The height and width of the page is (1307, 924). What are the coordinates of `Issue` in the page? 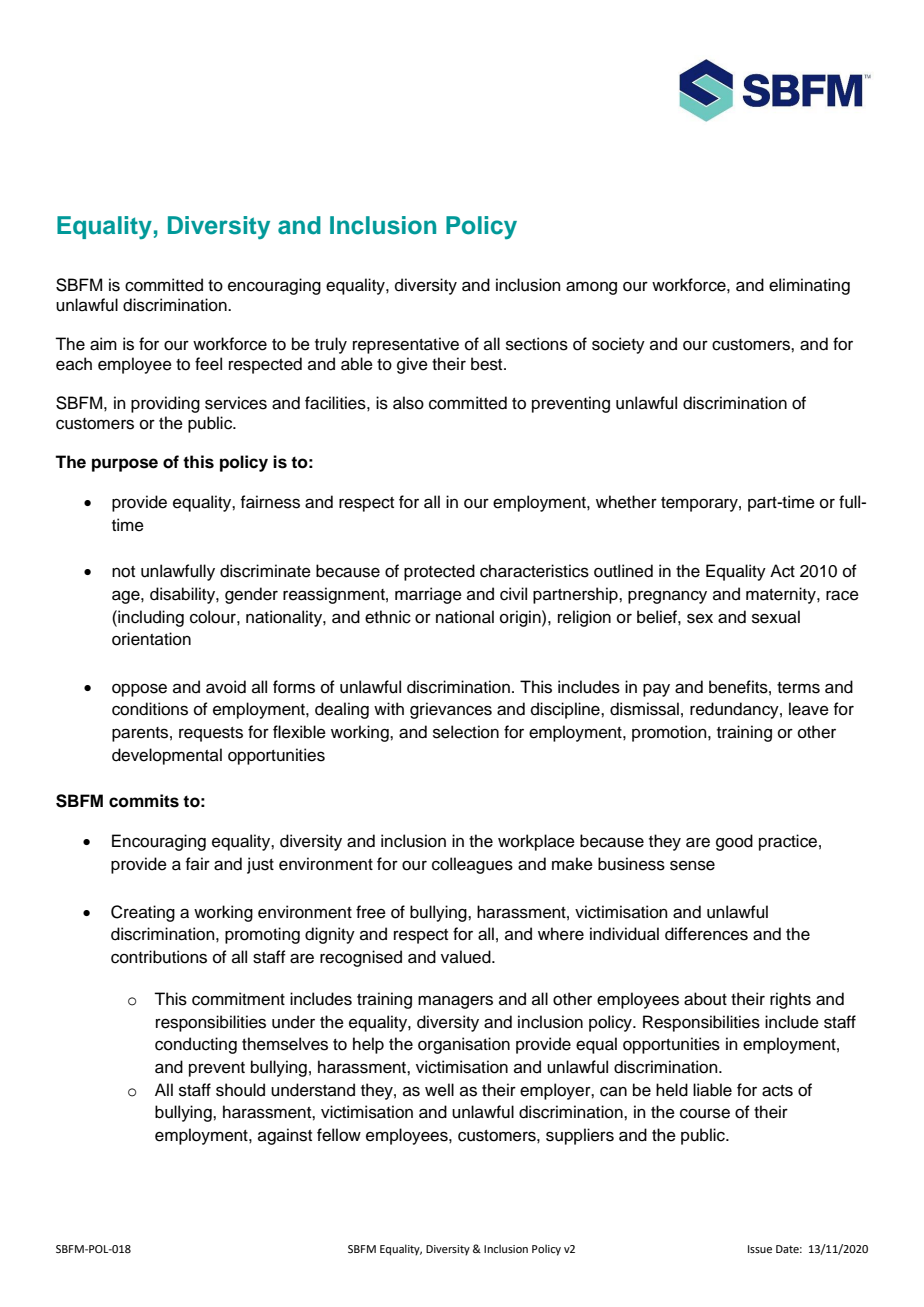 It's located at (760, 1249).
